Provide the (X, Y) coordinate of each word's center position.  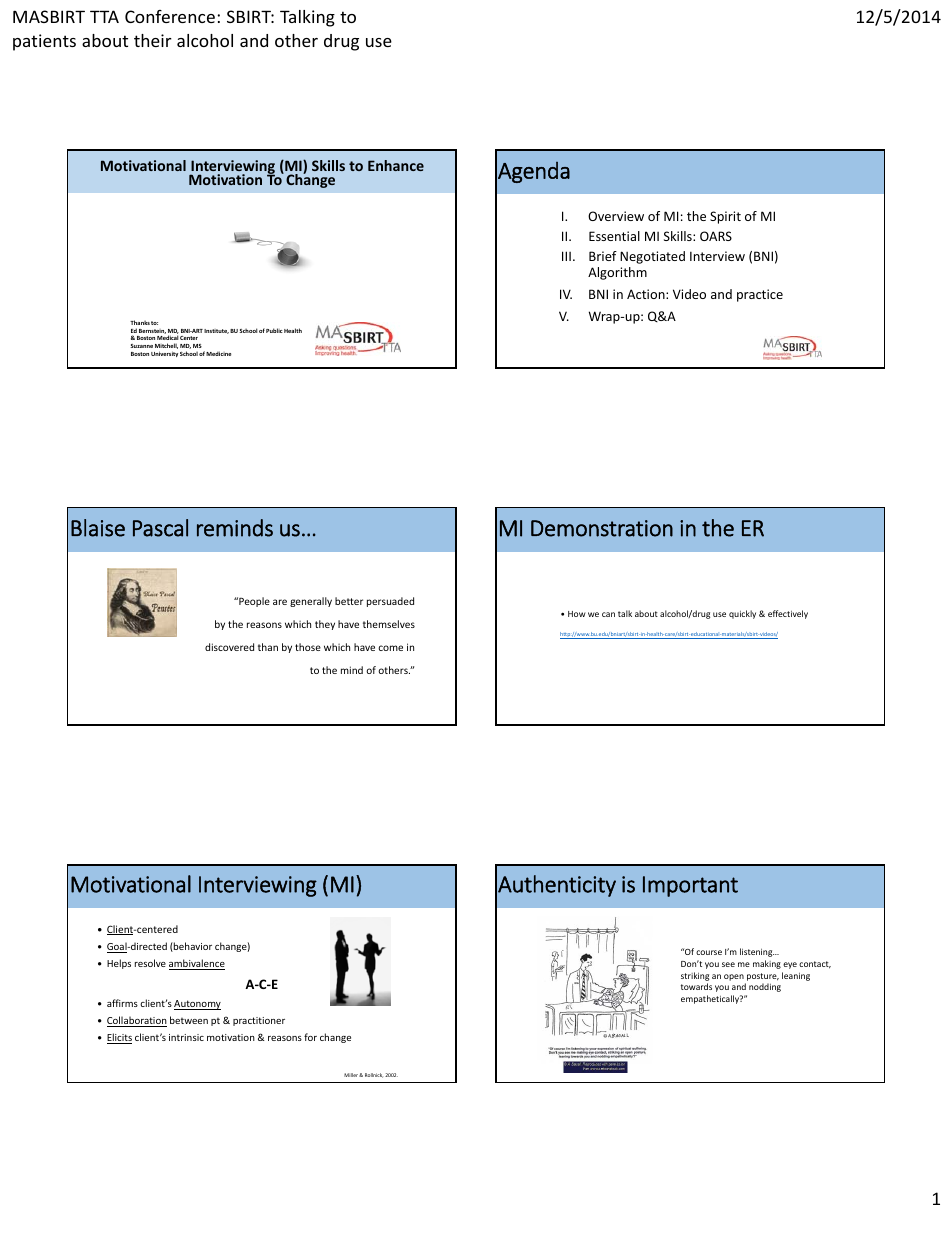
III (566, 256)
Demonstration (602, 528)
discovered (229, 647)
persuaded (390, 602)
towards (696, 986)
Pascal (160, 528)
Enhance (396, 165)
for (310, 1037)
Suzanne (141, 346)
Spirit (725, 217)
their (153, 40)
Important (690, 886)
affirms (122, 1003)
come (390, 648)
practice (760, 295)
